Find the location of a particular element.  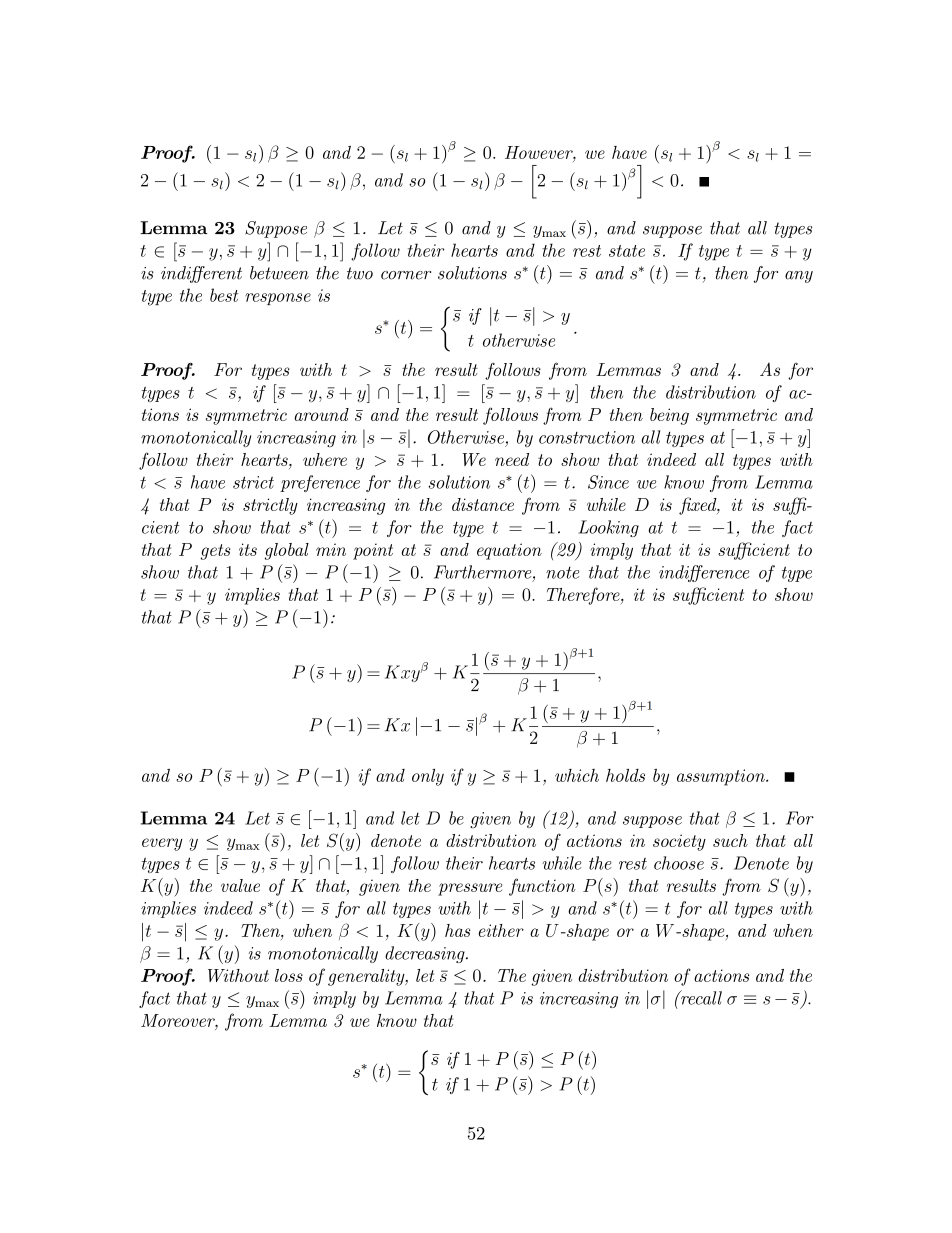

Therefore is located at coordinates (584, 596).
